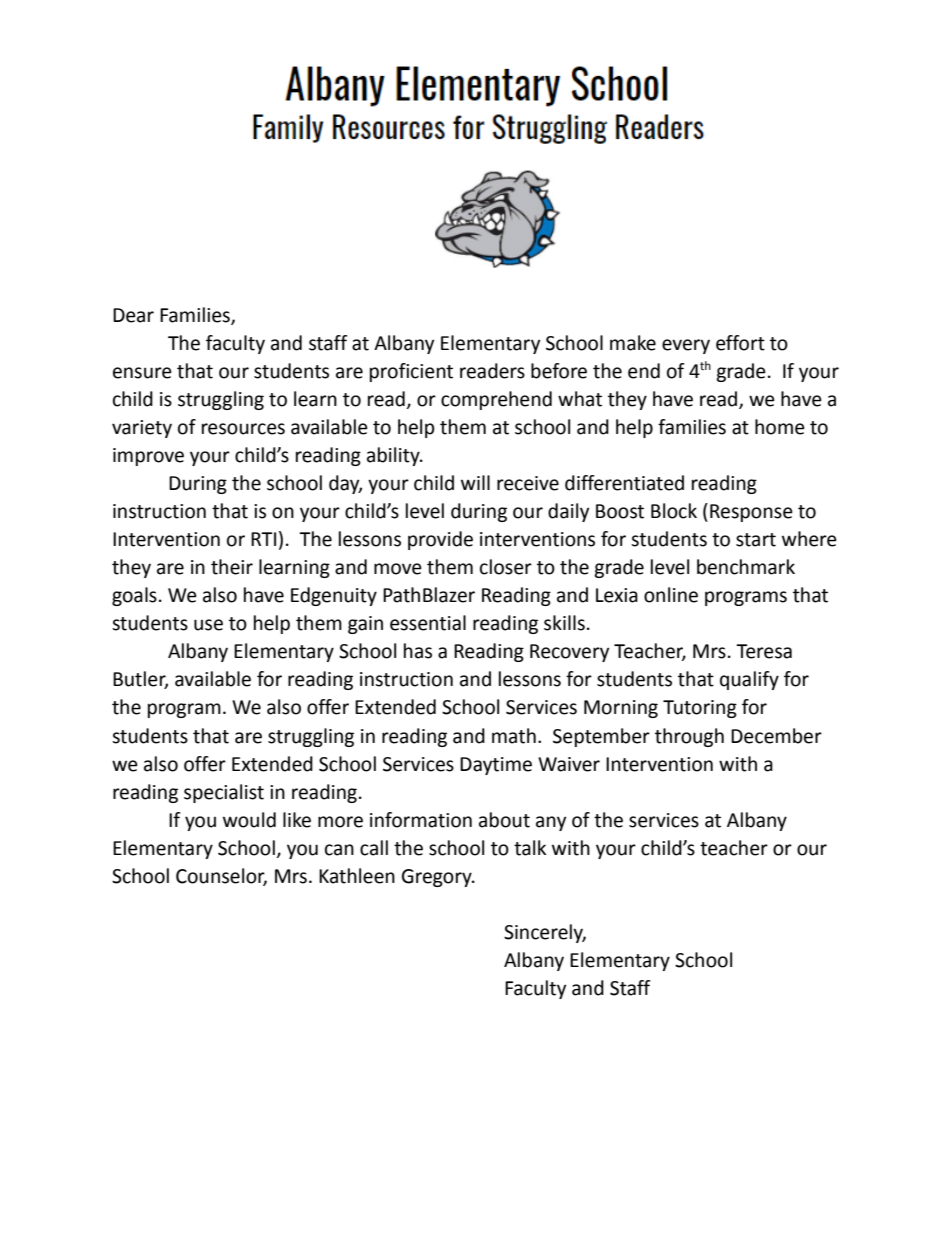 The height and width of the image is (1233, 952). I want to click on Dear, so click(133, 315).
